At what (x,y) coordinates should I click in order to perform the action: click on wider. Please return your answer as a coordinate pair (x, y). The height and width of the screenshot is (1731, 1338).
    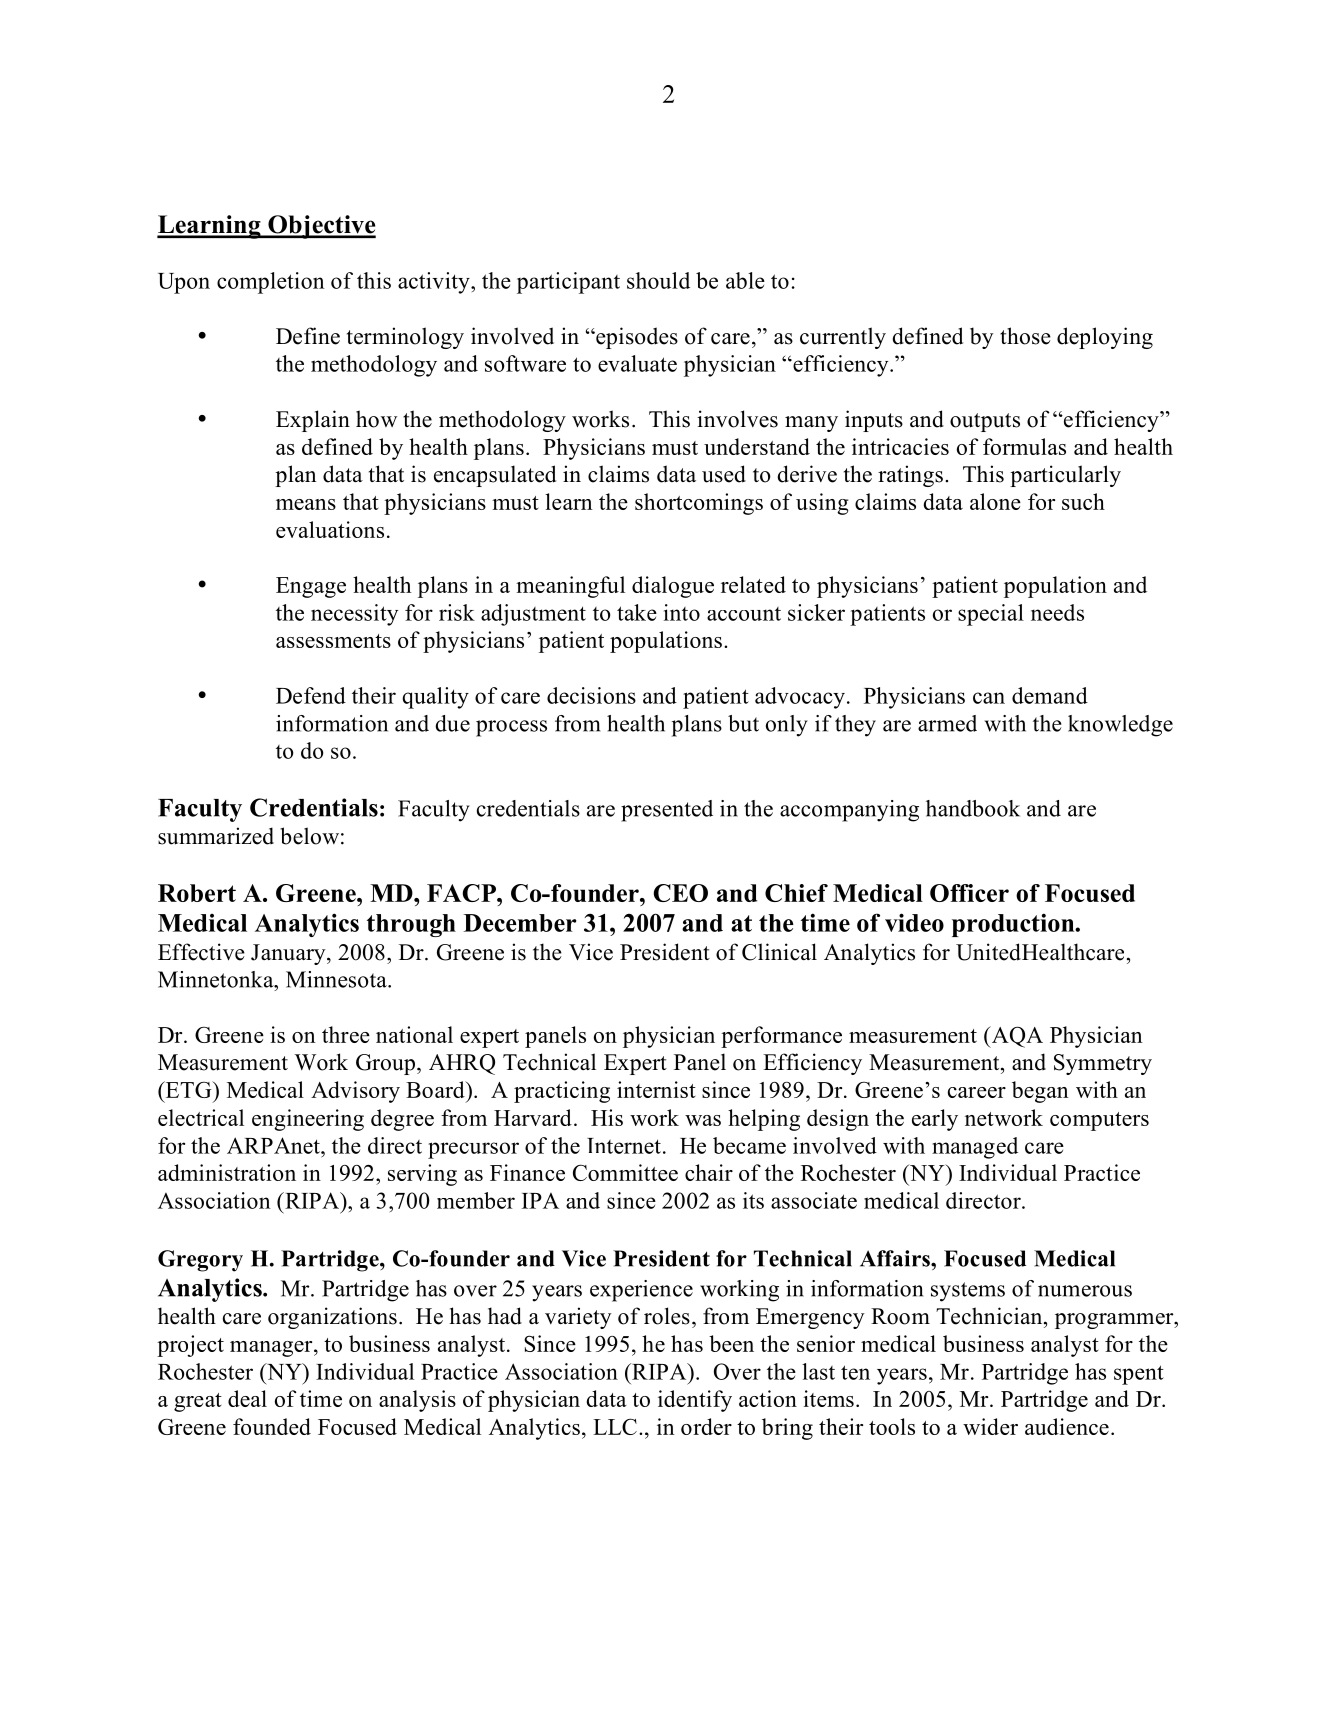
    Looking at the image, I should click on (990, 1426).
